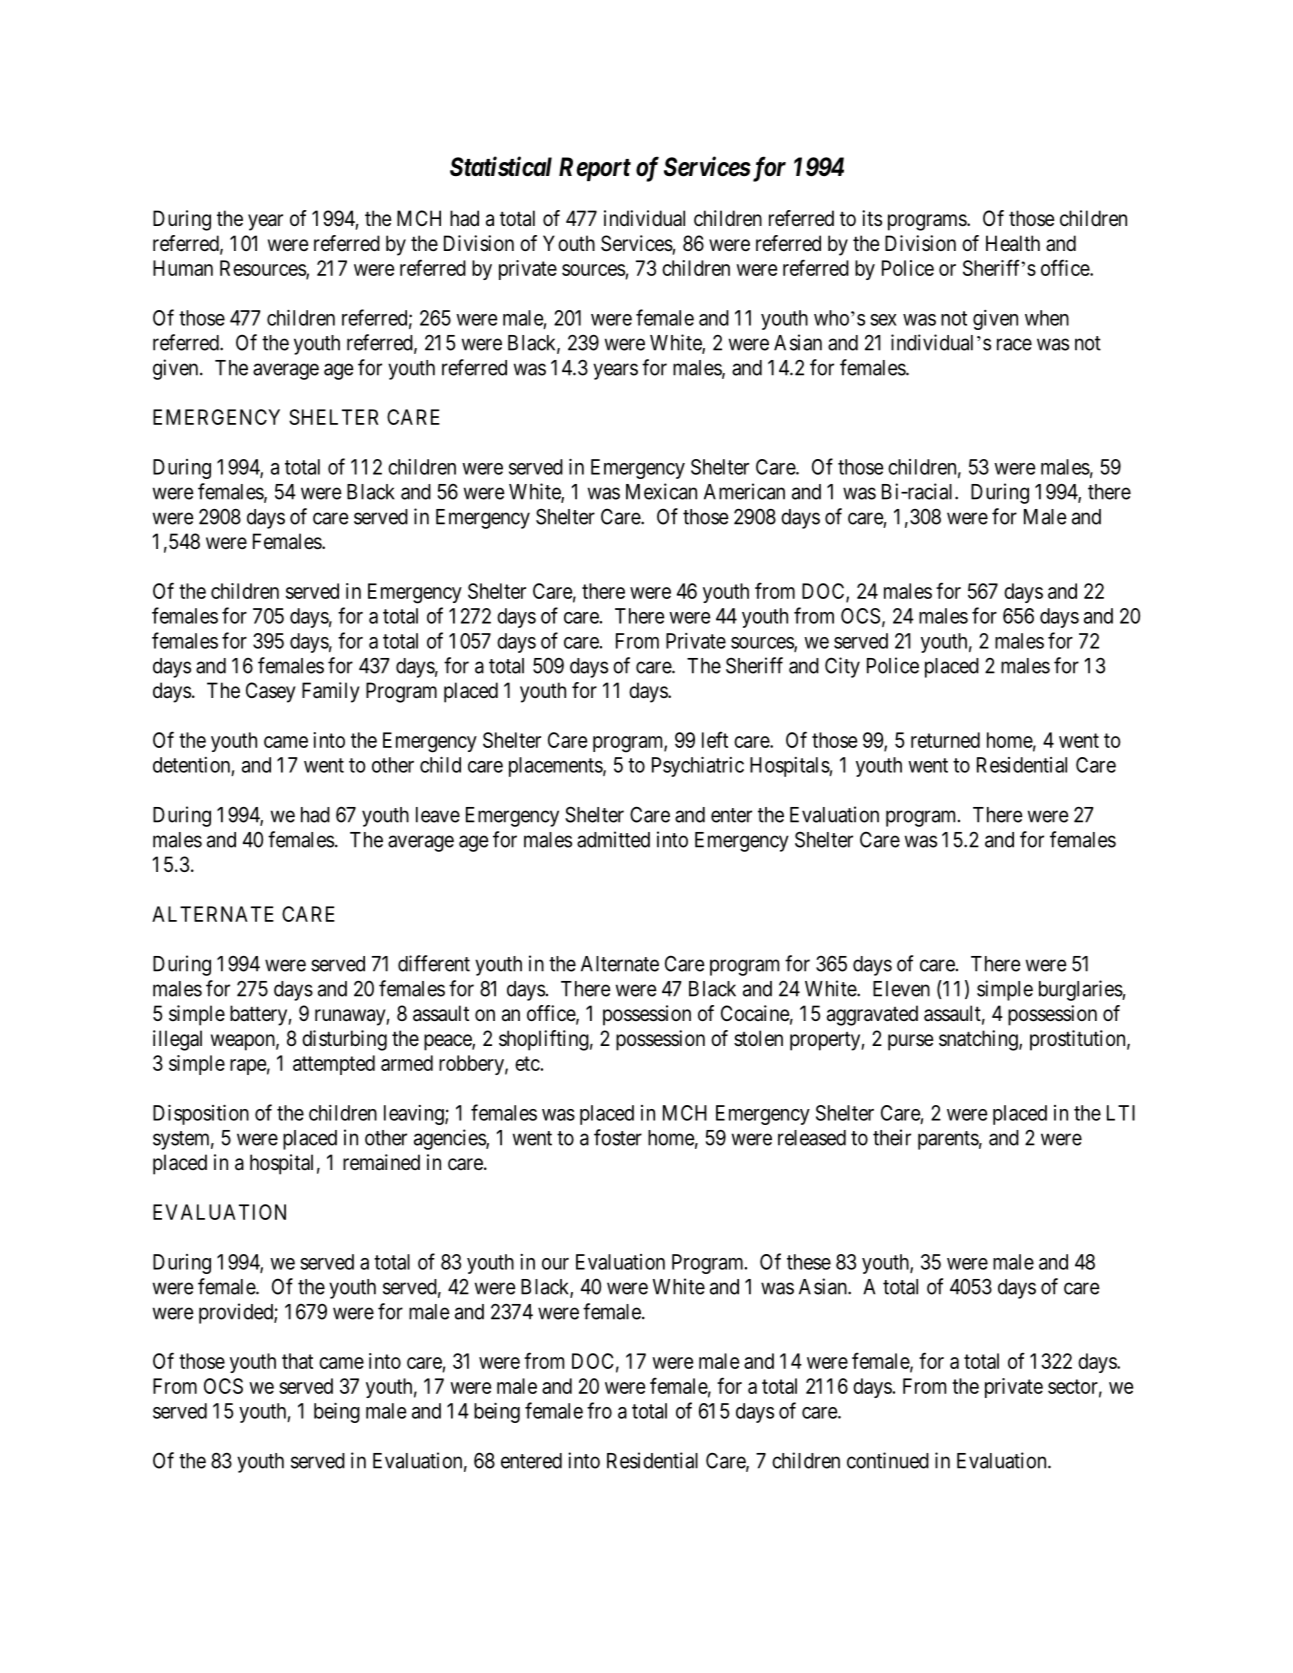  Describe the element at coordinates (297, 1361) in the screenshot. I see `that` at that location.
